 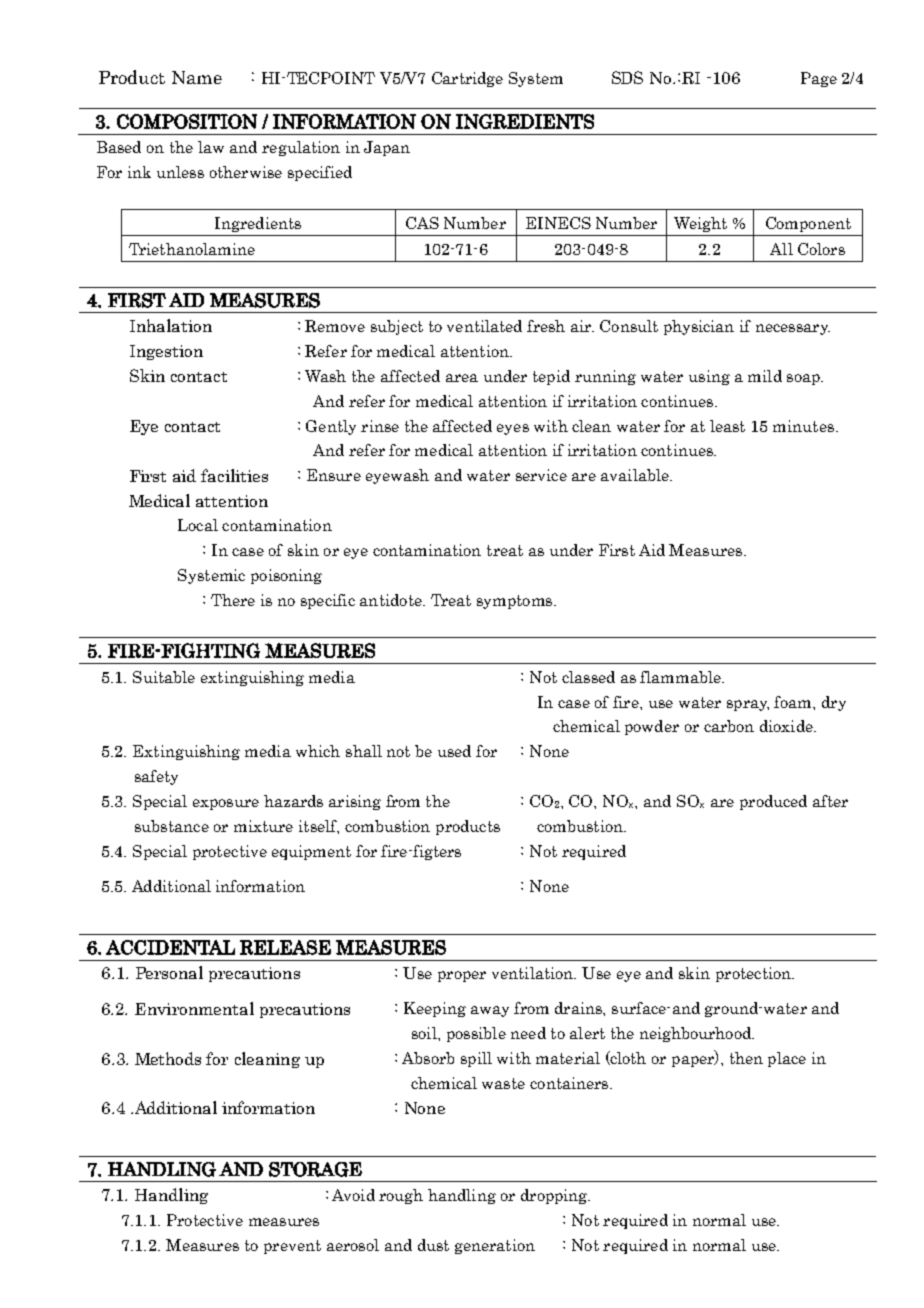 What do you see at coordinates (819, 79) in the image?
I see `Page` at bounding box center [819, 79].
